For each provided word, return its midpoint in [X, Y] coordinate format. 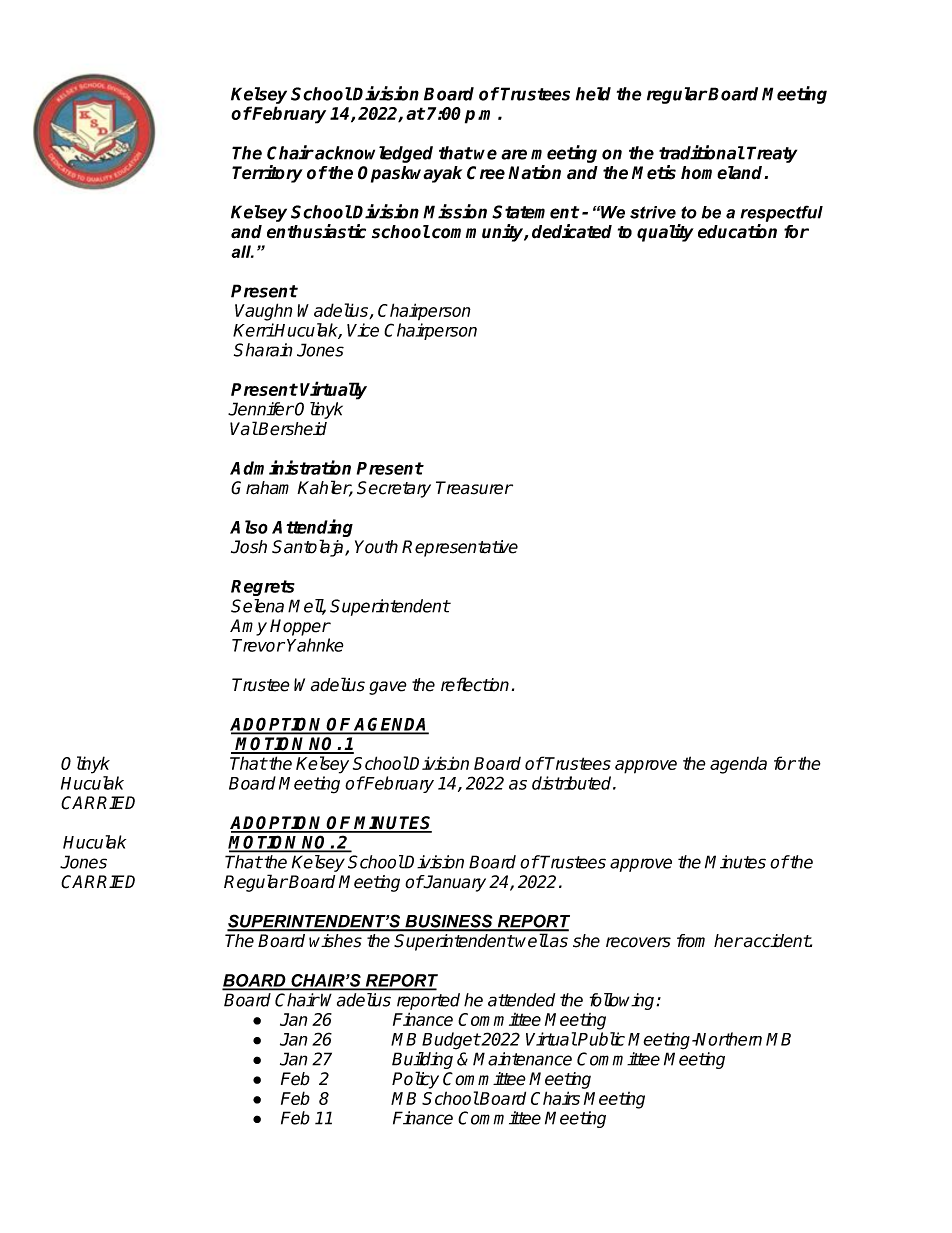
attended [521, 1000]
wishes [335, 940]
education [737, 231]
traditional [702, 152]
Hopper [300, 627]
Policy [415, 1080]
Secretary [394, 489]
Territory [267, 174]
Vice [363, 330]
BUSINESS [449, 922]
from [691, 941]
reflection [475, 684]
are [514, 154]
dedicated [572, 231]
